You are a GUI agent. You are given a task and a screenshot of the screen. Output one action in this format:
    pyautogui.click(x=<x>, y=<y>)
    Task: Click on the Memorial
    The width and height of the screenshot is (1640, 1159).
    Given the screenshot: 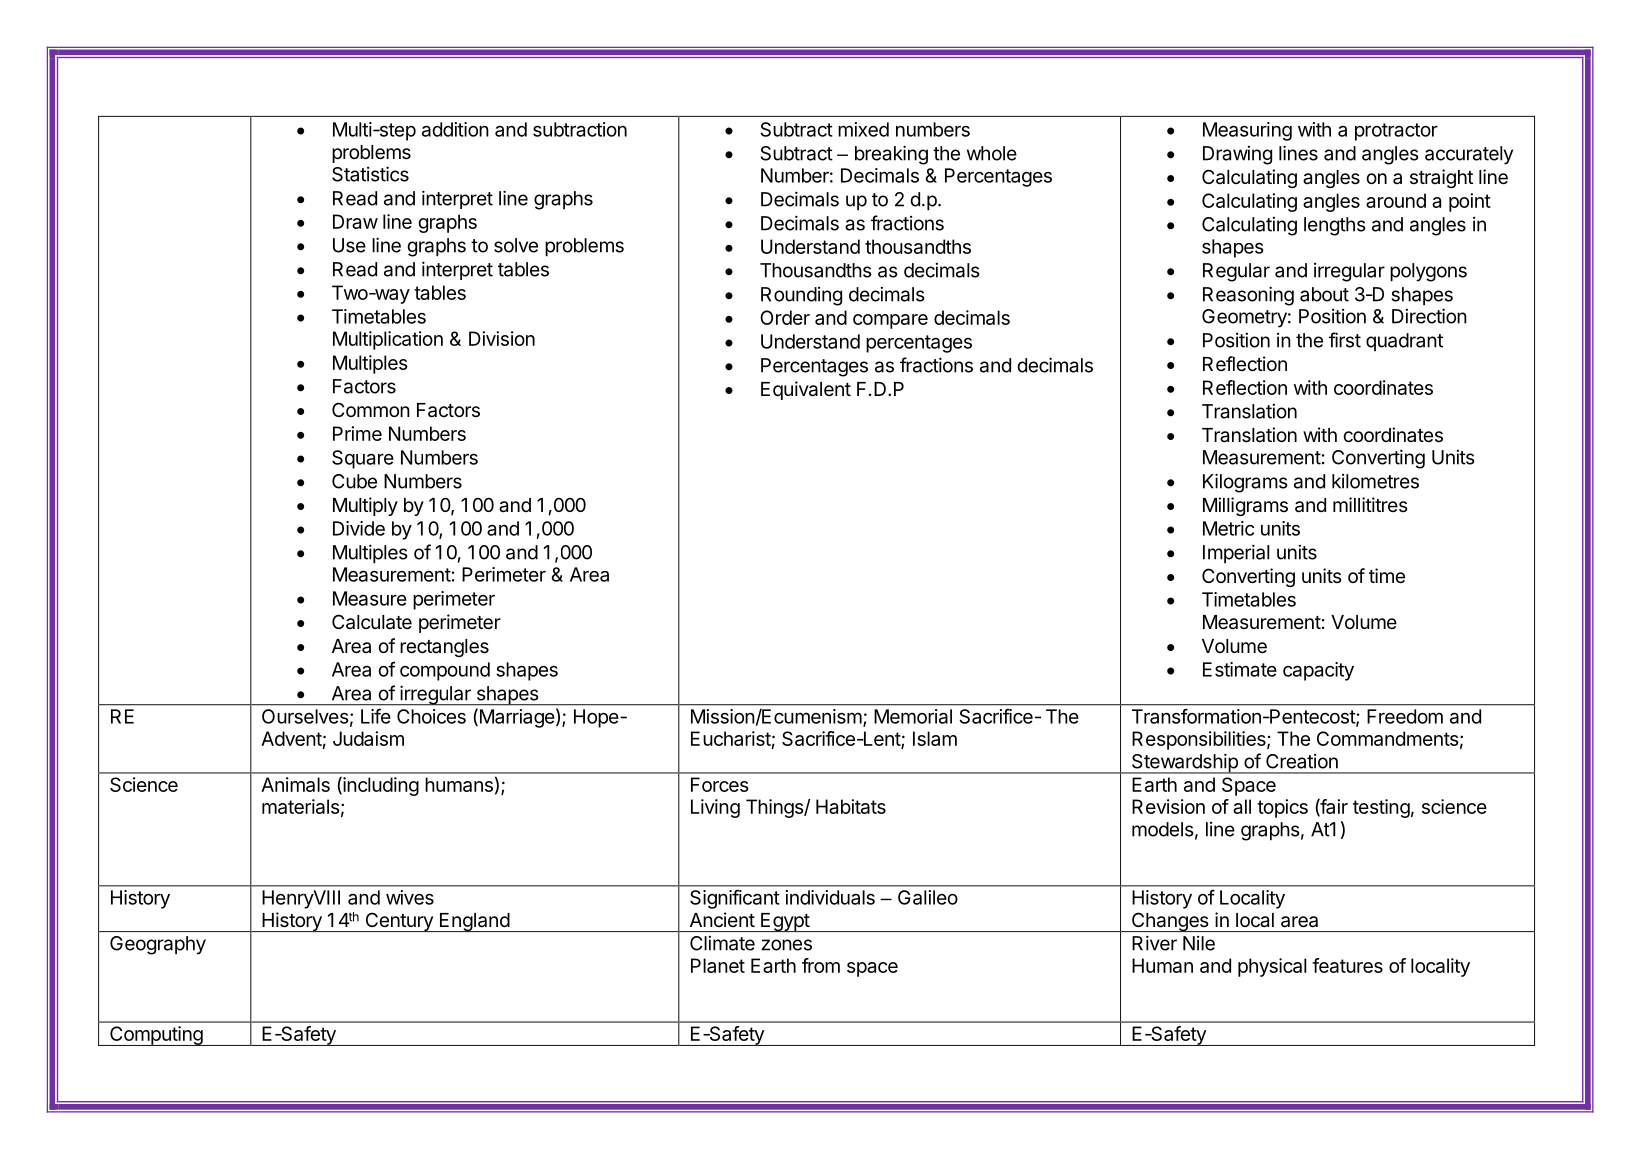 What is the action you would take?
    pyautogui.click(x=913, y=716)
